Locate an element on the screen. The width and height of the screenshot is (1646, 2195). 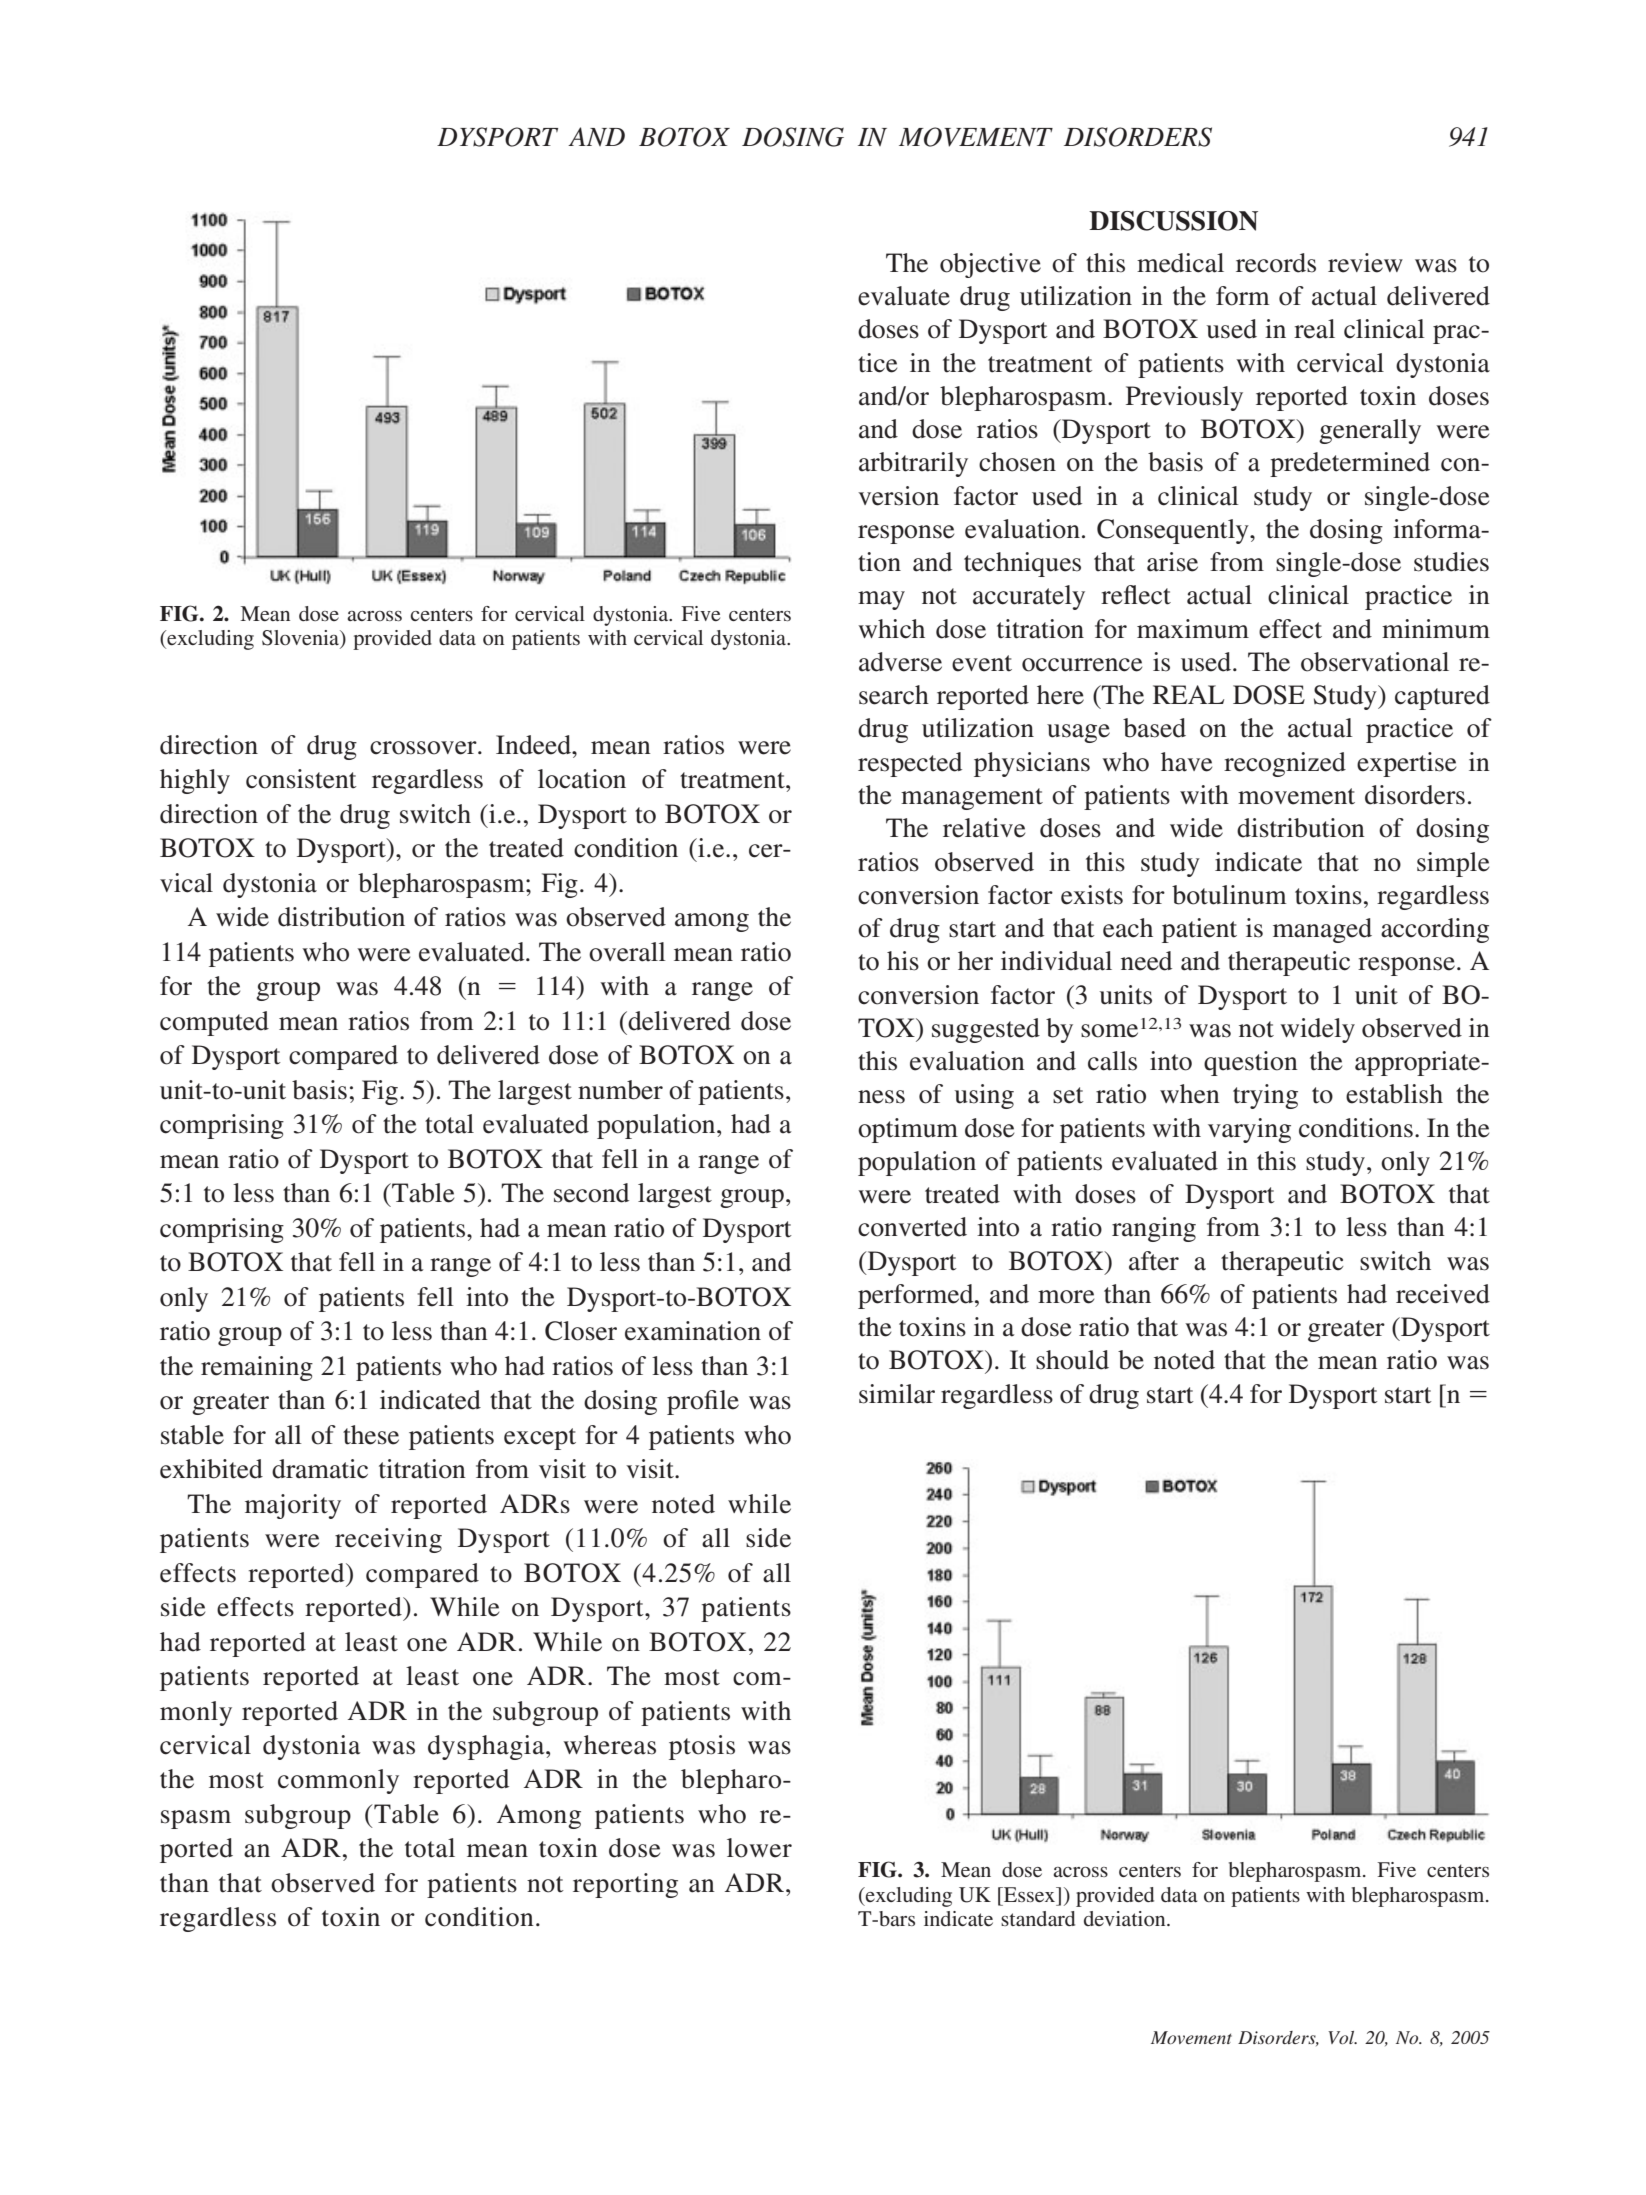
reporting is located at coordinates (625, 1885).
